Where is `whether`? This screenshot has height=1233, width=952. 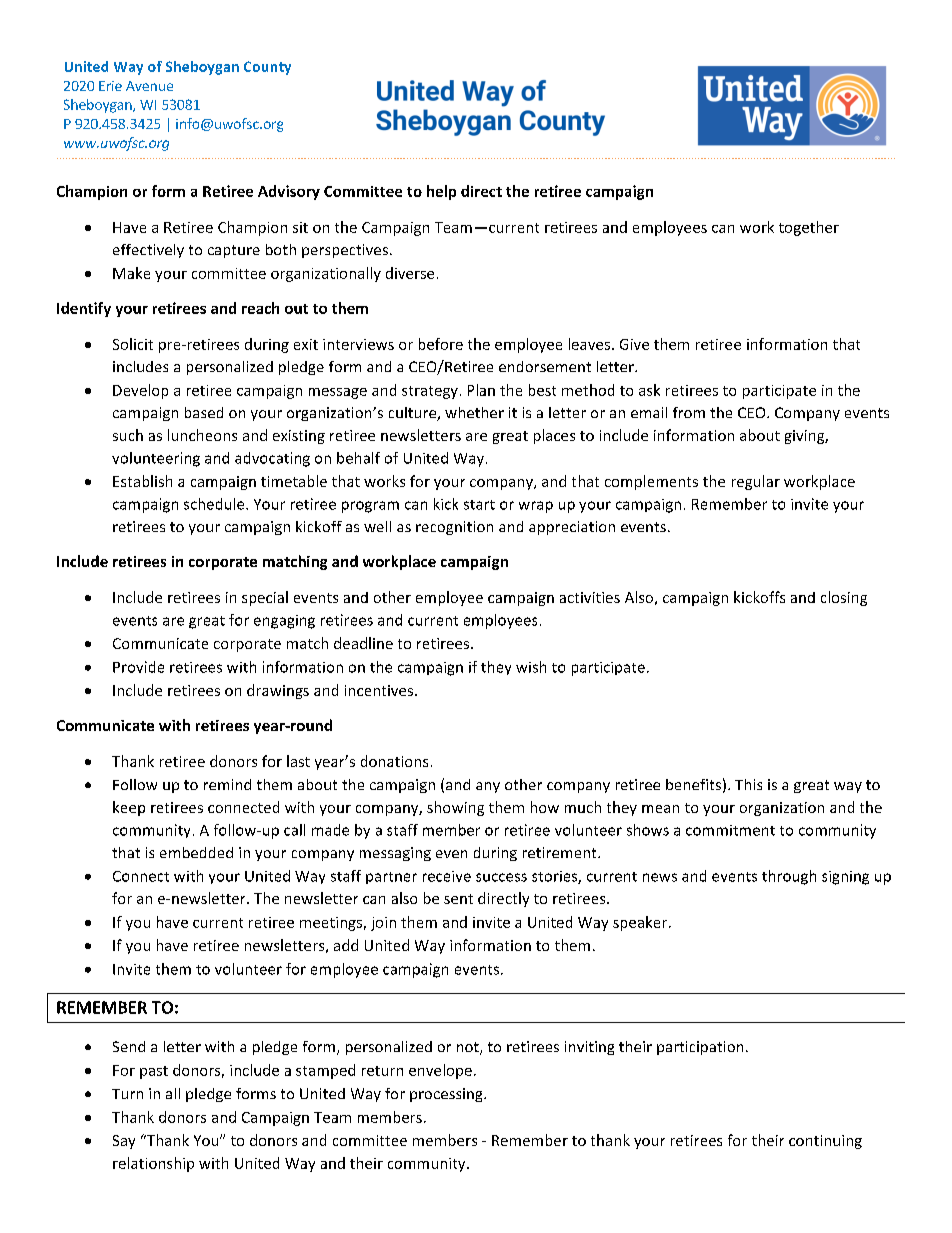 whether is located at coordinates (474, 412).
